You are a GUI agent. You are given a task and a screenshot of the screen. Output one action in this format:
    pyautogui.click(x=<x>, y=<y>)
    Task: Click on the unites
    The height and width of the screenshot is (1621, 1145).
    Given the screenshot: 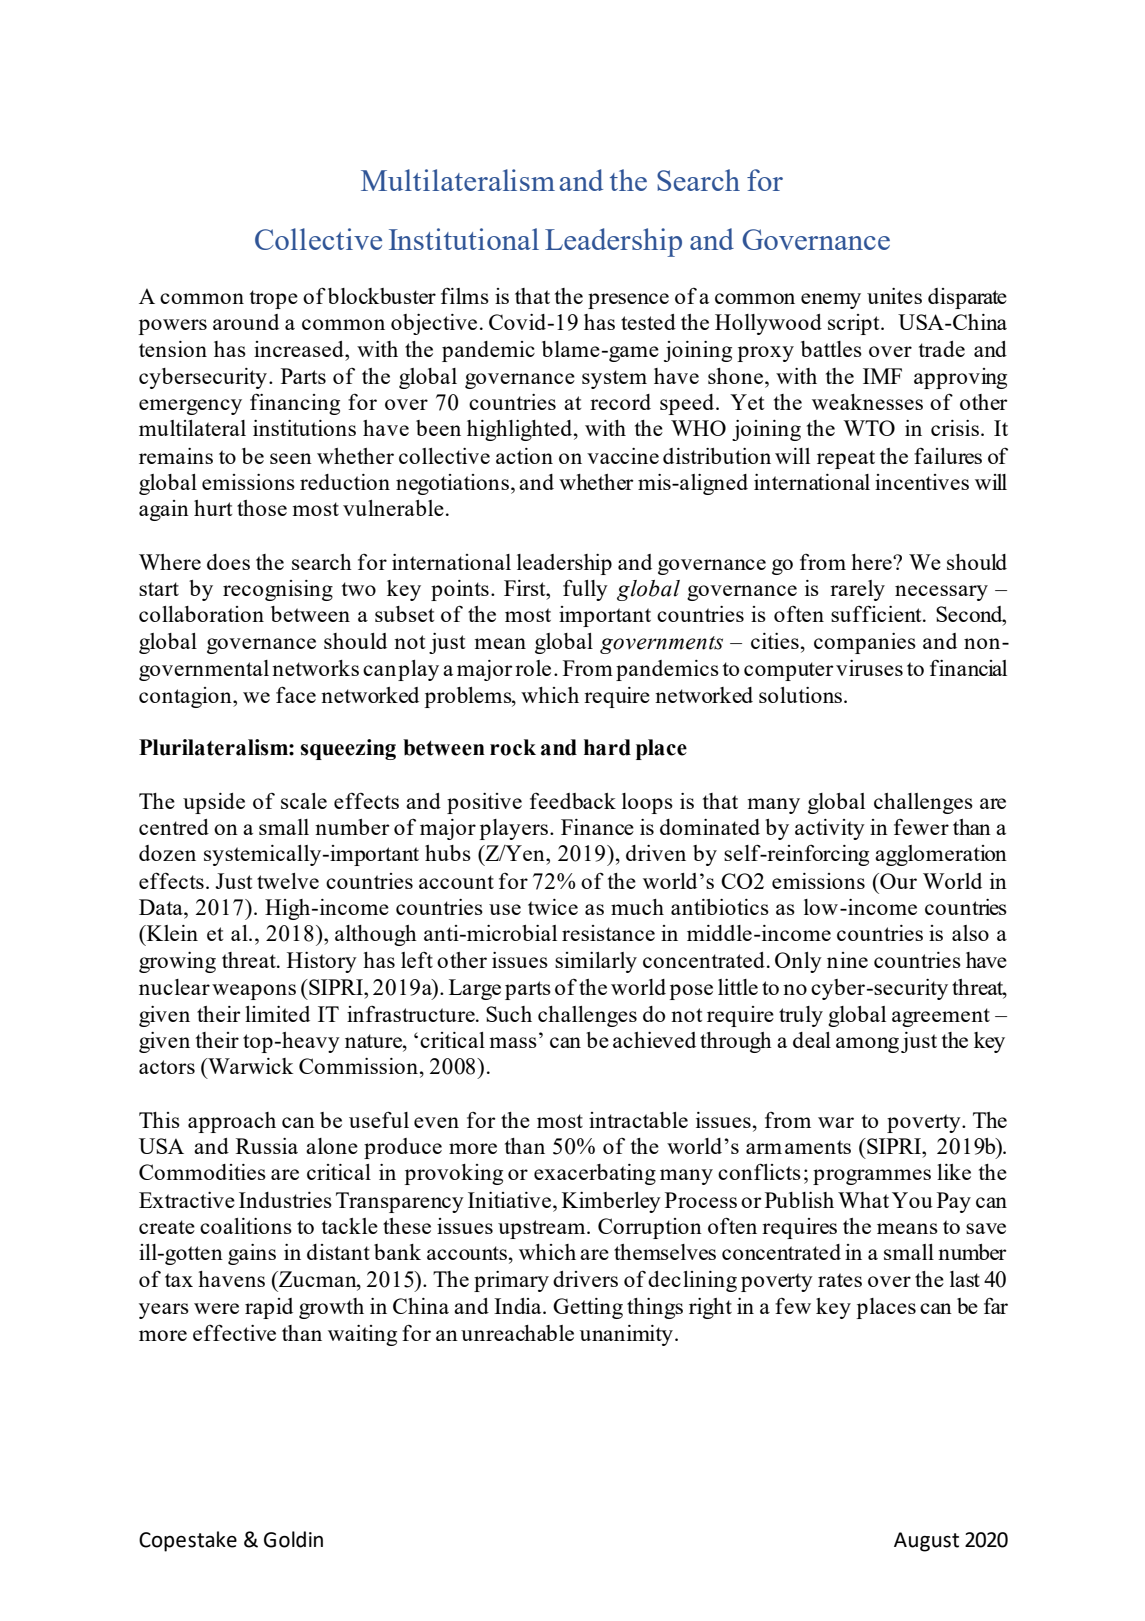 What is the action you would take?
    pyautogui.click(x=894, y=296)
